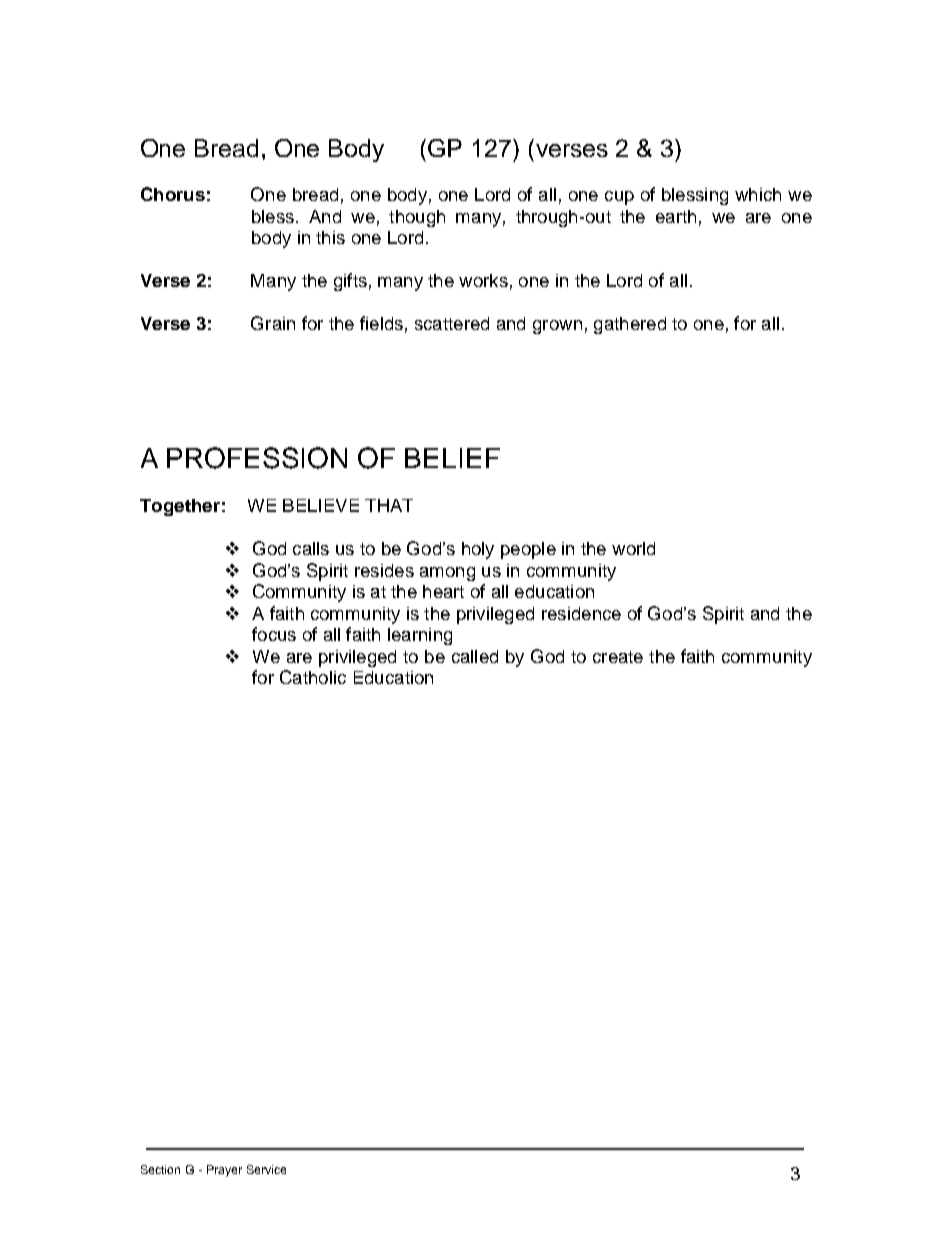 The image size is (952, 1233). I want to click on called, so click(475, 656).
